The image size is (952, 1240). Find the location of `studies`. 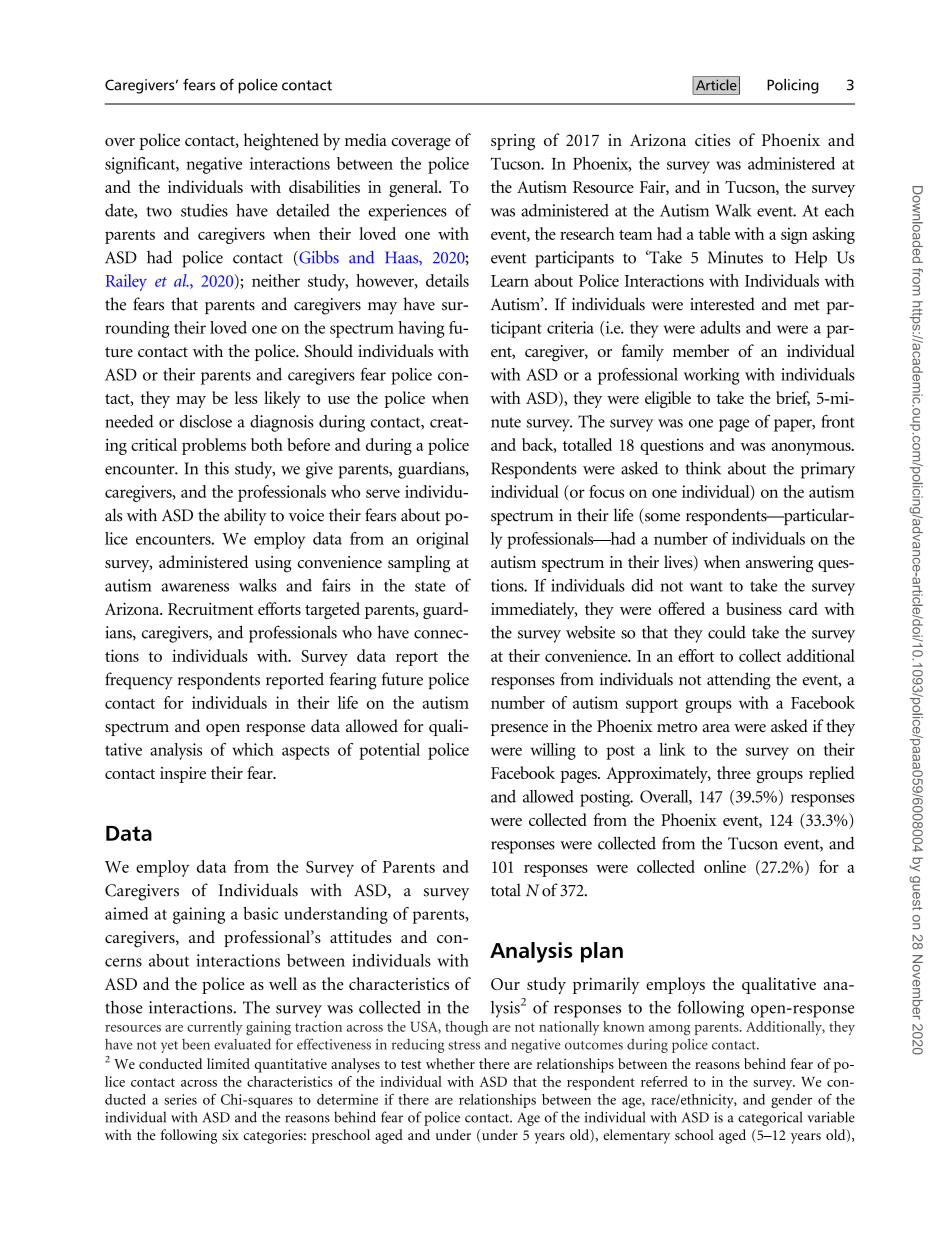

studies is located at coordinates (204, 210).
